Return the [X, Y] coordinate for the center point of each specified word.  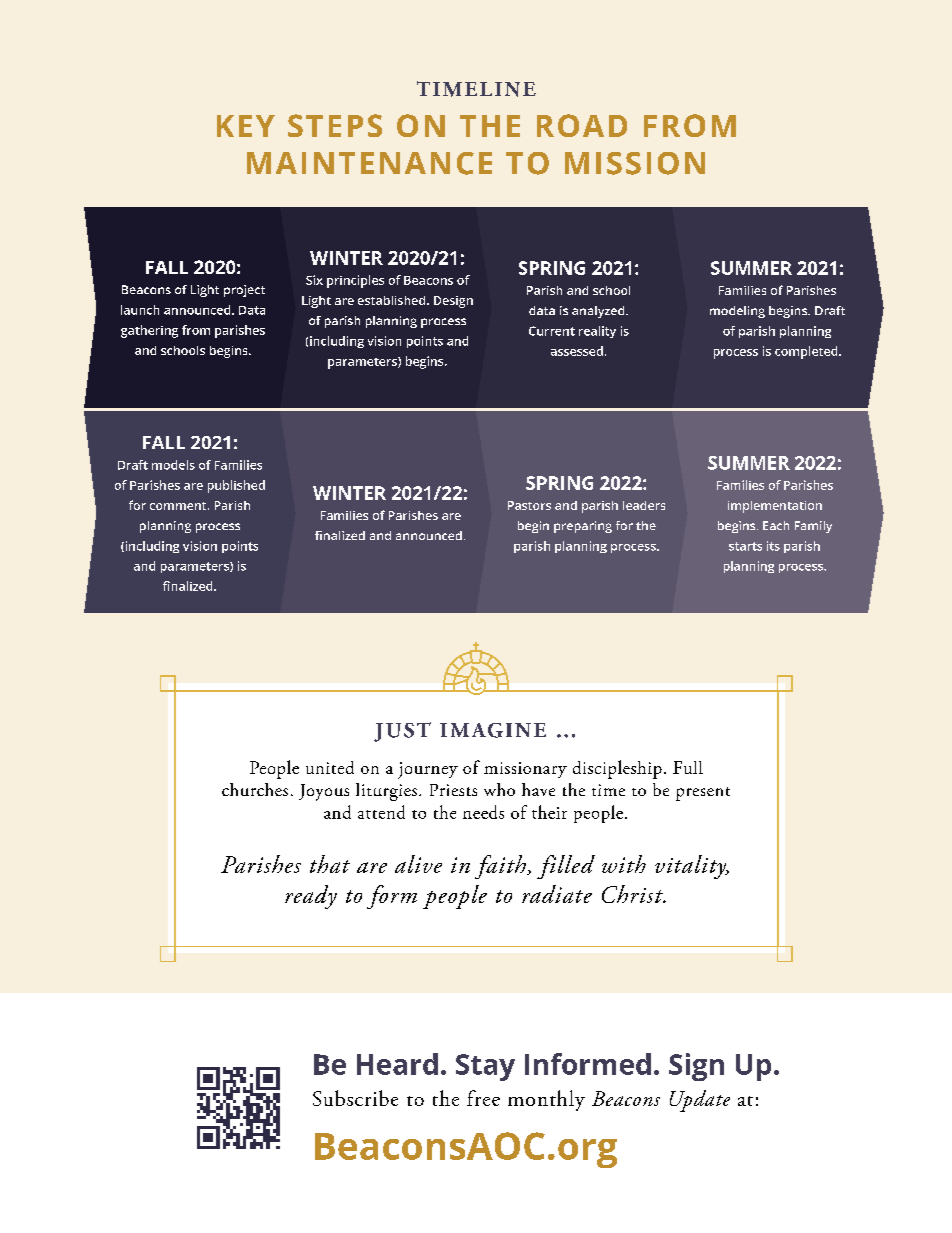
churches [255, 789]
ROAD [582, 125]
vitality [692, 867]
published [236, 486]
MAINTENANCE [369, 163]
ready [311, 897]
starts [745, 546]
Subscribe [355, 1098]
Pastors [529, 505]
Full [688, 767]
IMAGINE [493, 730]
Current [552, 331]
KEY [246, 126]
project [244, 291]
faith [501, 867]
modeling [737, 312]
